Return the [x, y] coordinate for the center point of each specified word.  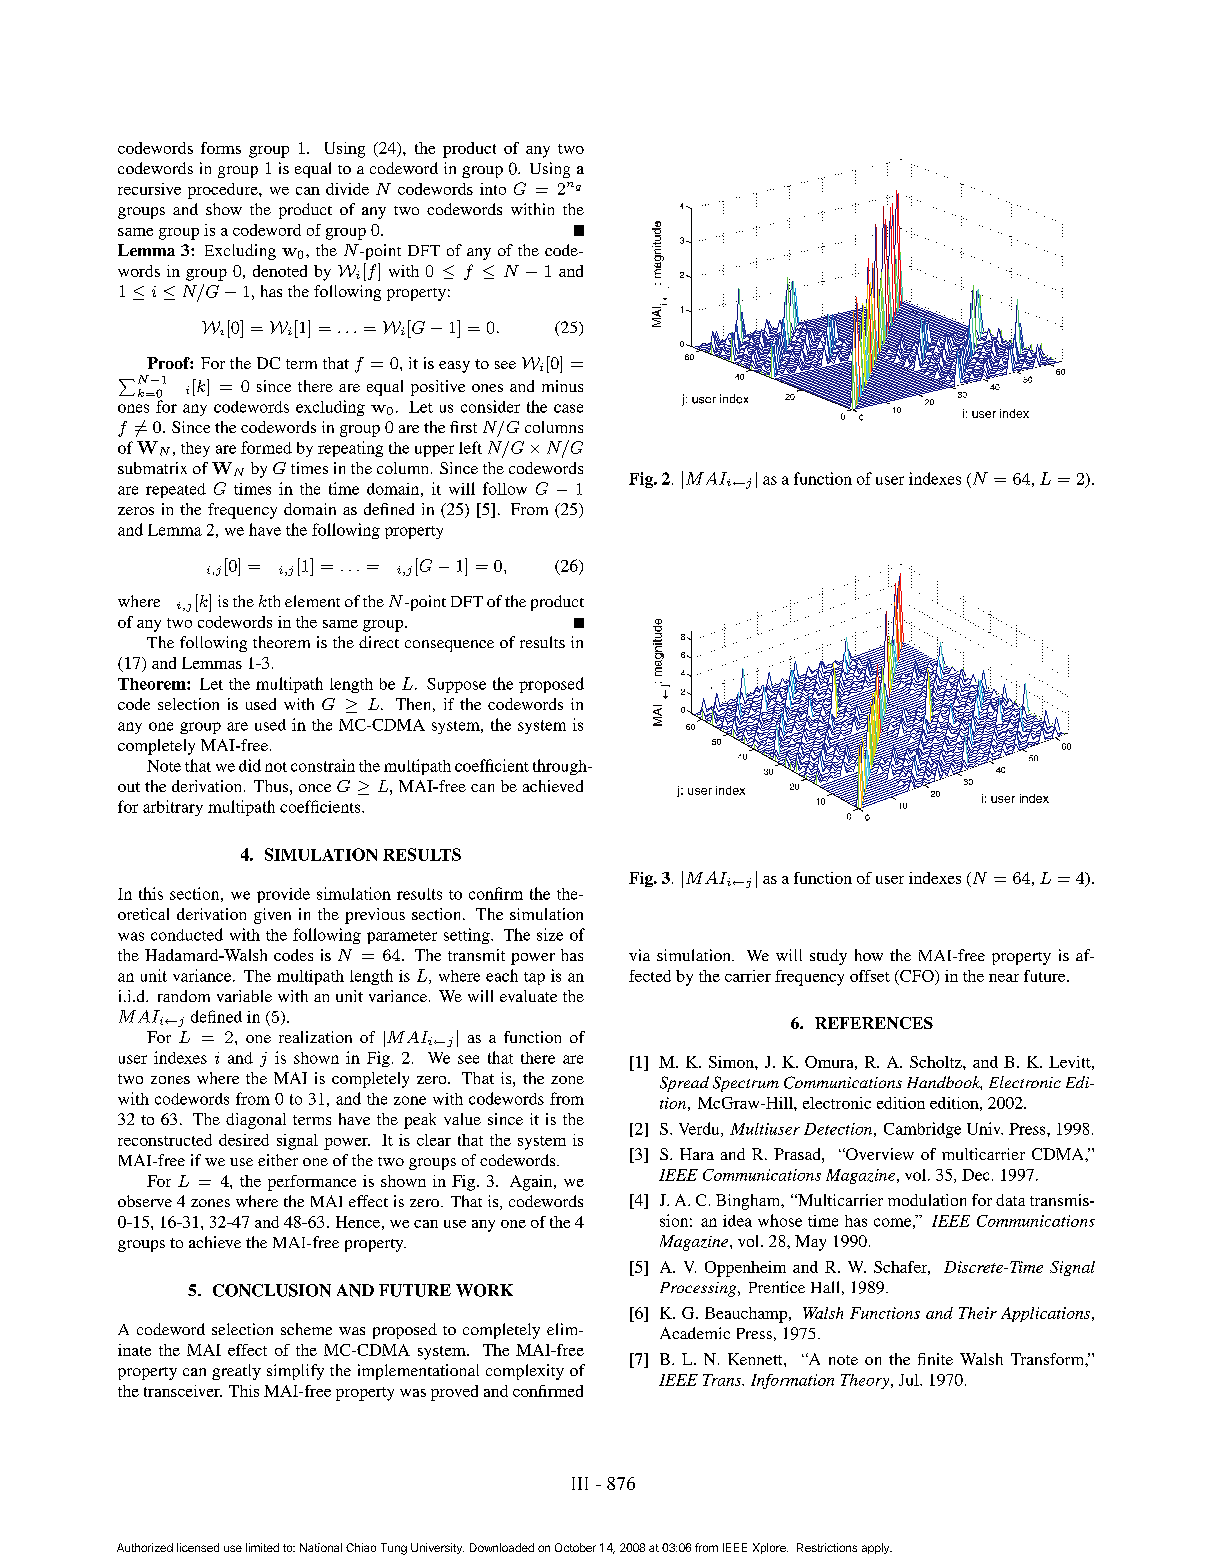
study [828, 957]
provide [283, 895]
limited [262, 1547]
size [550, 934]
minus [562, 386]
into [493, 189]
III [580, 1483]
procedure [224, 191]
